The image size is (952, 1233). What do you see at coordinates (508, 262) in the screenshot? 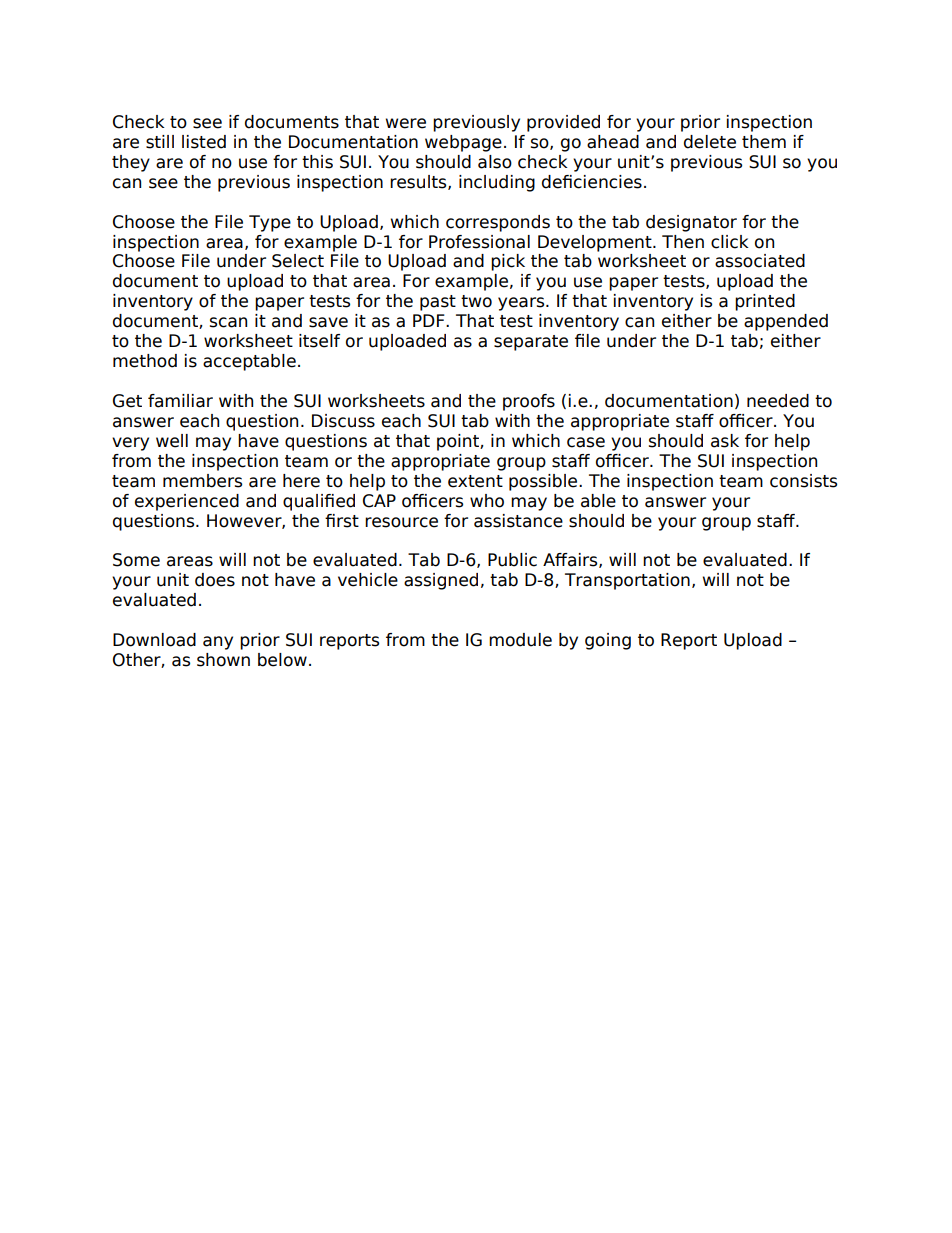
I see `pick` at bounding box center [508, 262].
